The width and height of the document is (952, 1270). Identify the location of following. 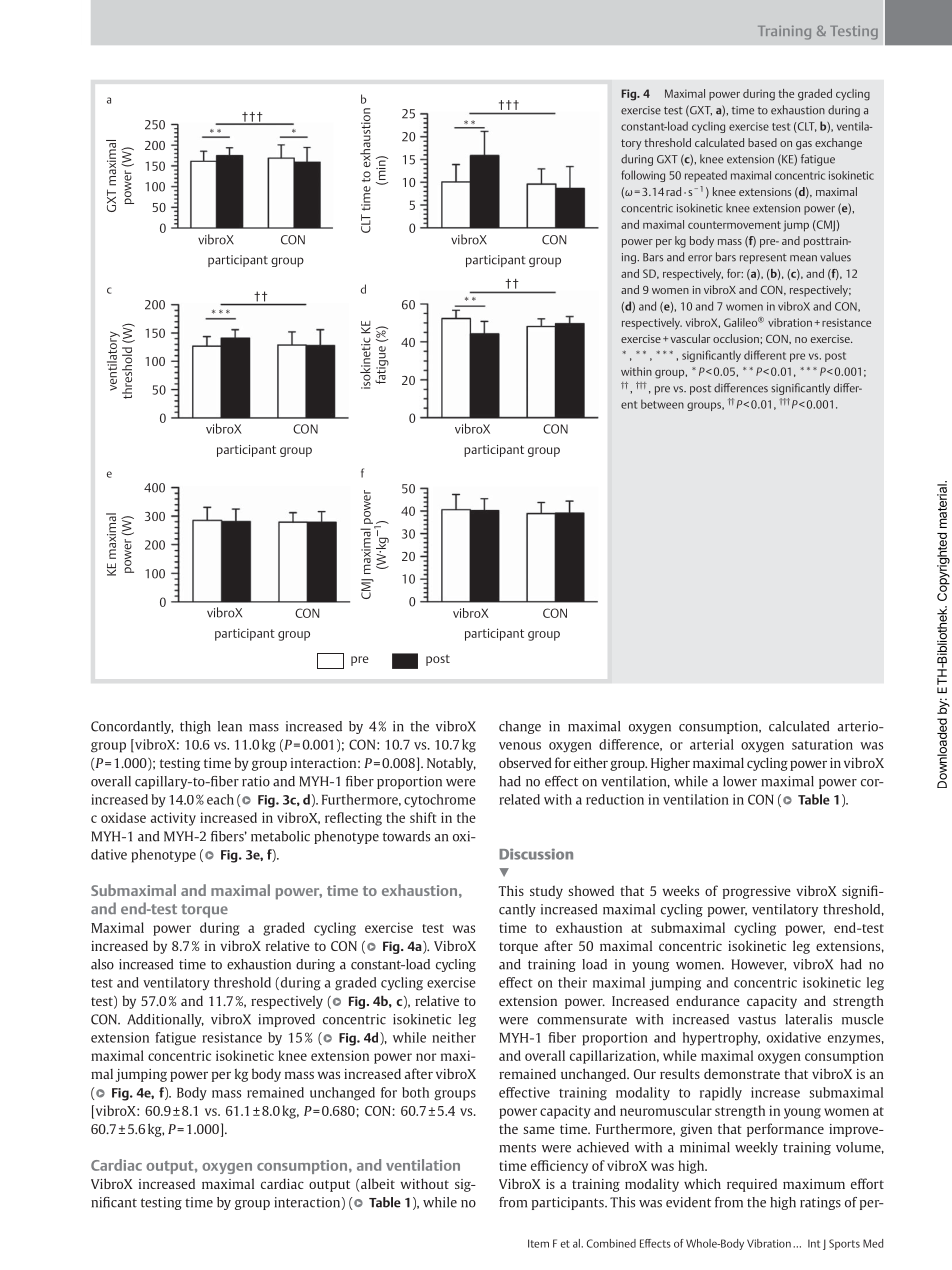
(643, 176).
